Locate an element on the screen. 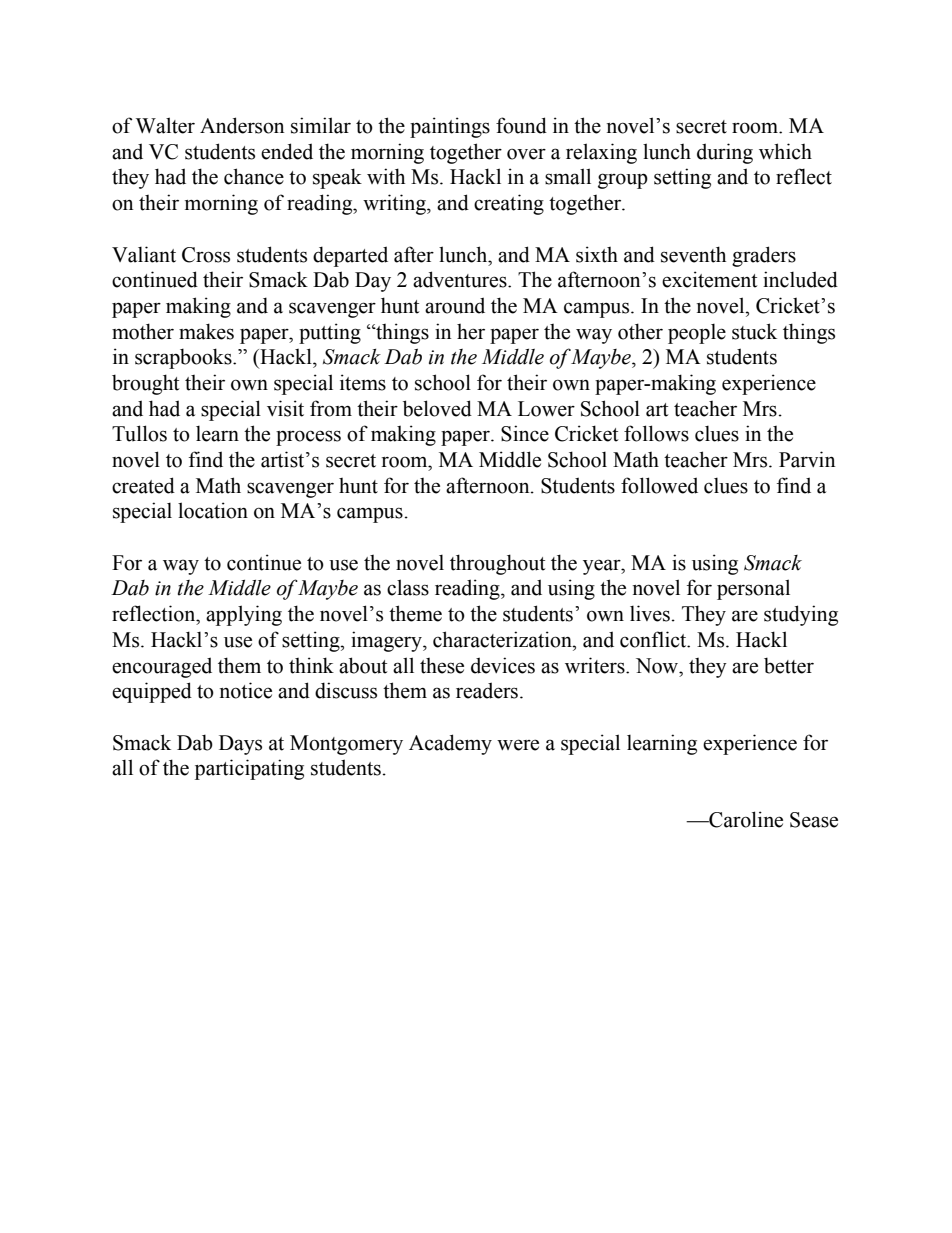  during is located at coordinates (725, 153).
